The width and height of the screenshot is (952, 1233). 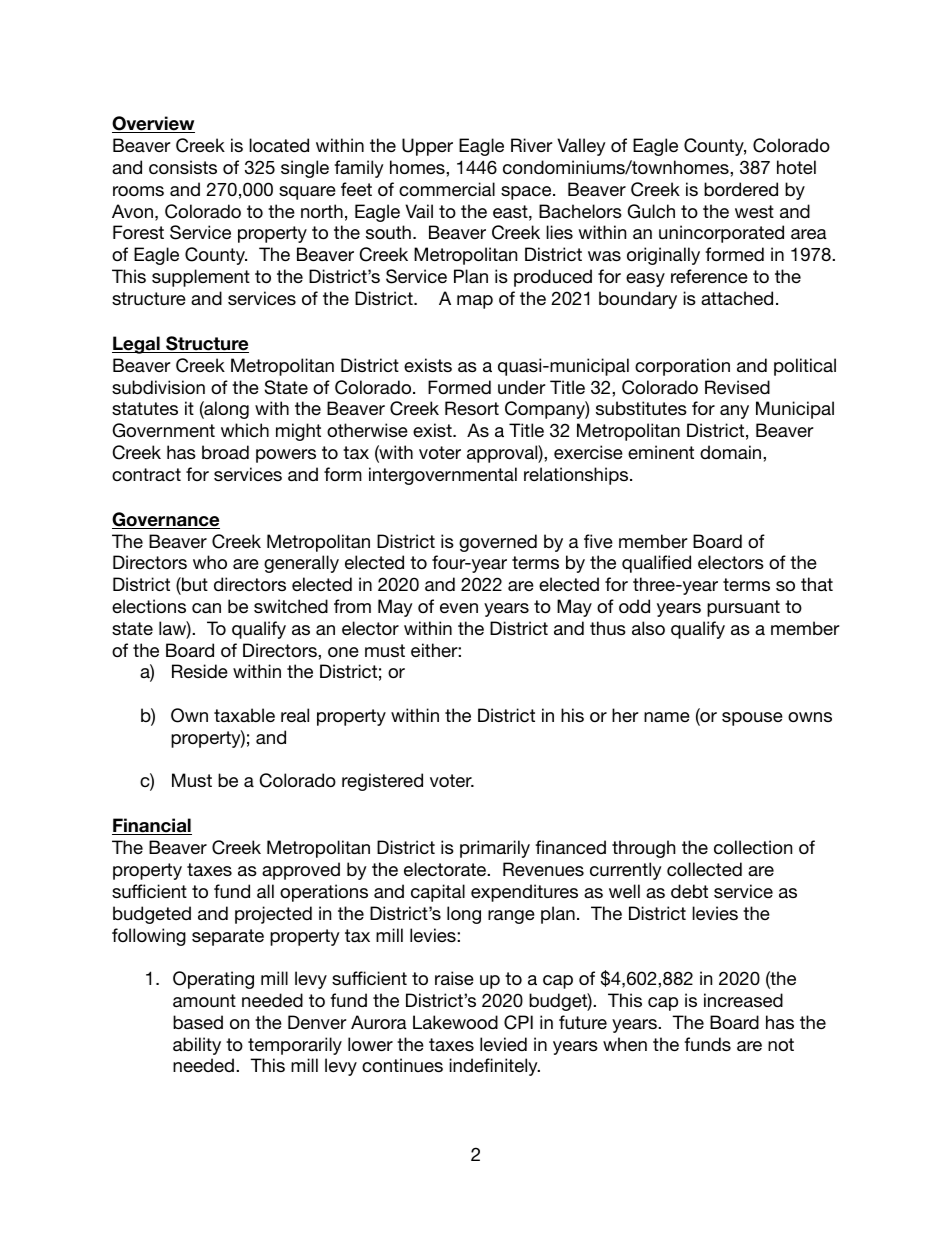 I want to click on spouse, so click(x=752, y=719).
